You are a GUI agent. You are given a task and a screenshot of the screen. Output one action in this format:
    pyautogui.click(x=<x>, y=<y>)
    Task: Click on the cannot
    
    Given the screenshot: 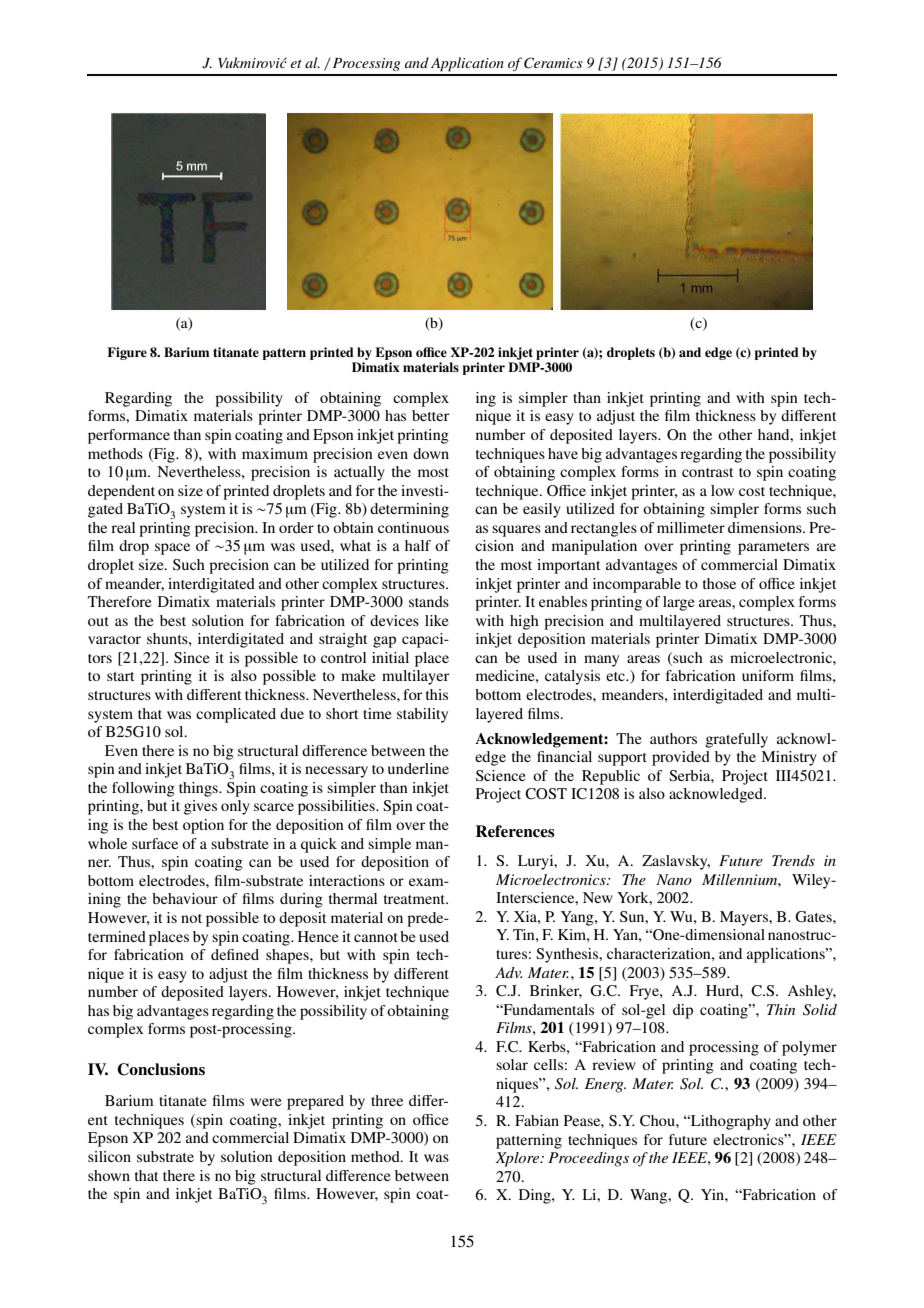 What is the action you would take?
    pyautogui.click(x=376, y=937)
